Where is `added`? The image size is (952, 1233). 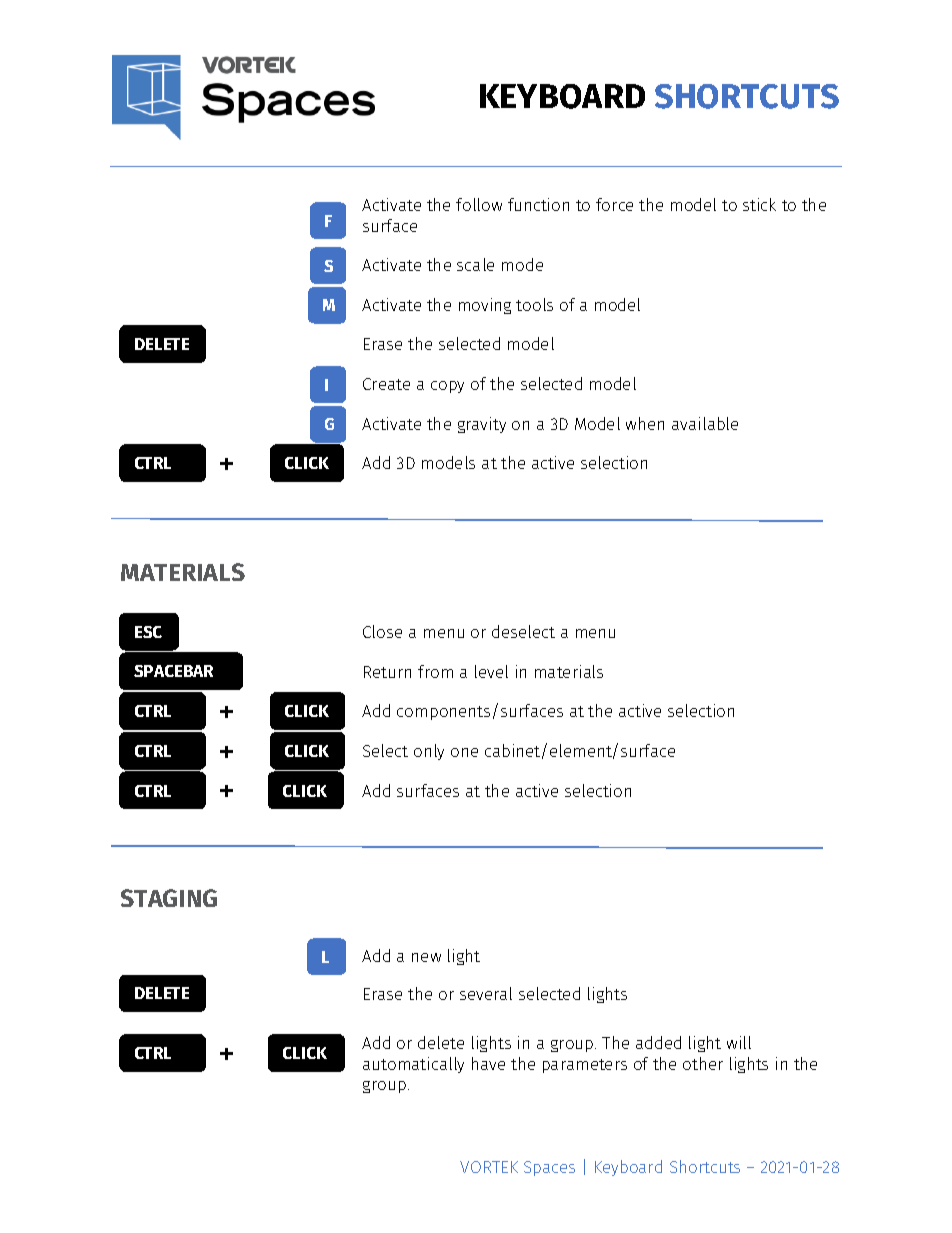
added is located at coordinates (658, 1042).
